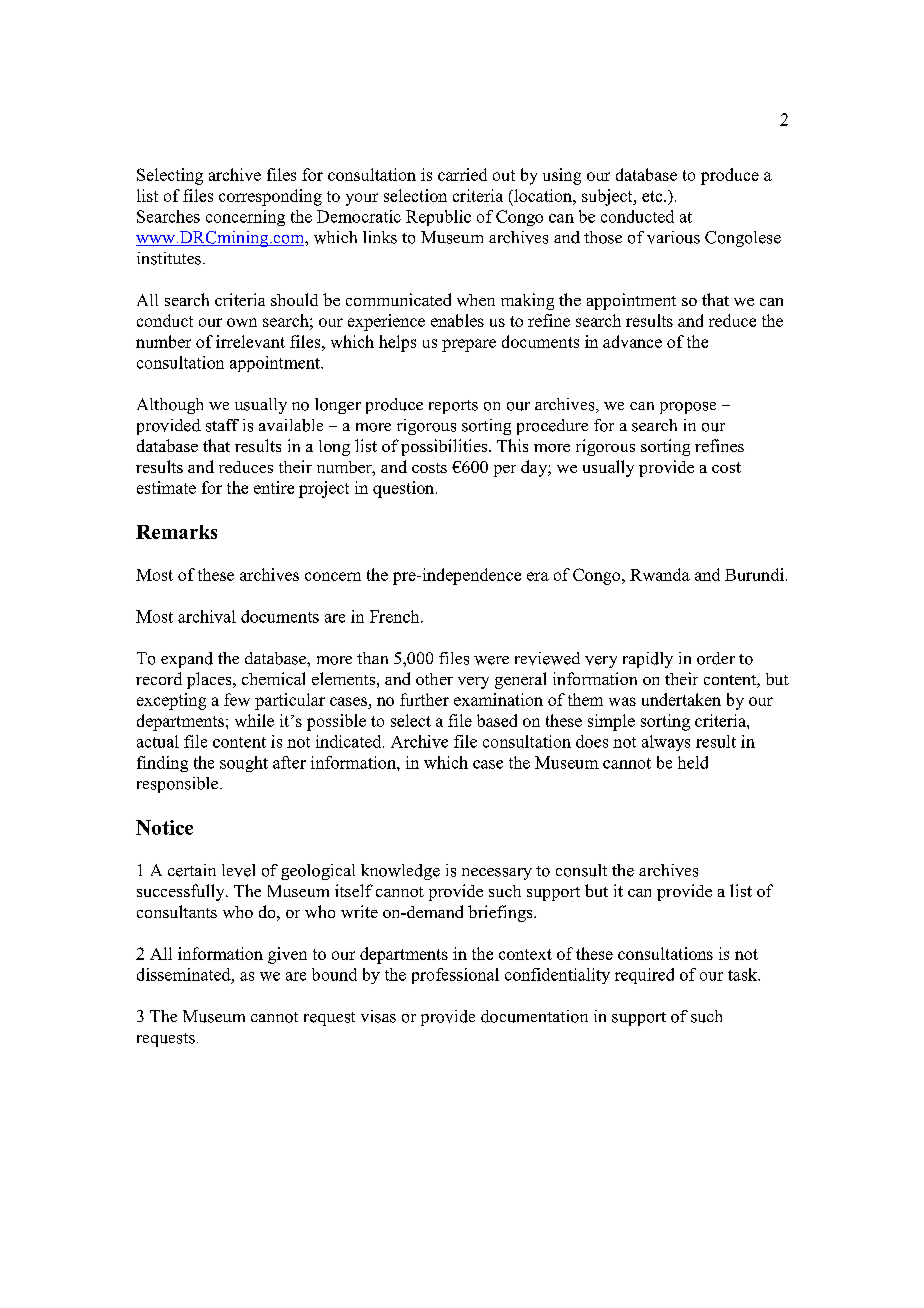 The width and height of the screenshot is (924, 1308). What do you see at coordinates (396, 616) in the screenshot?
I see `French` at bounding box center [396, 616].
